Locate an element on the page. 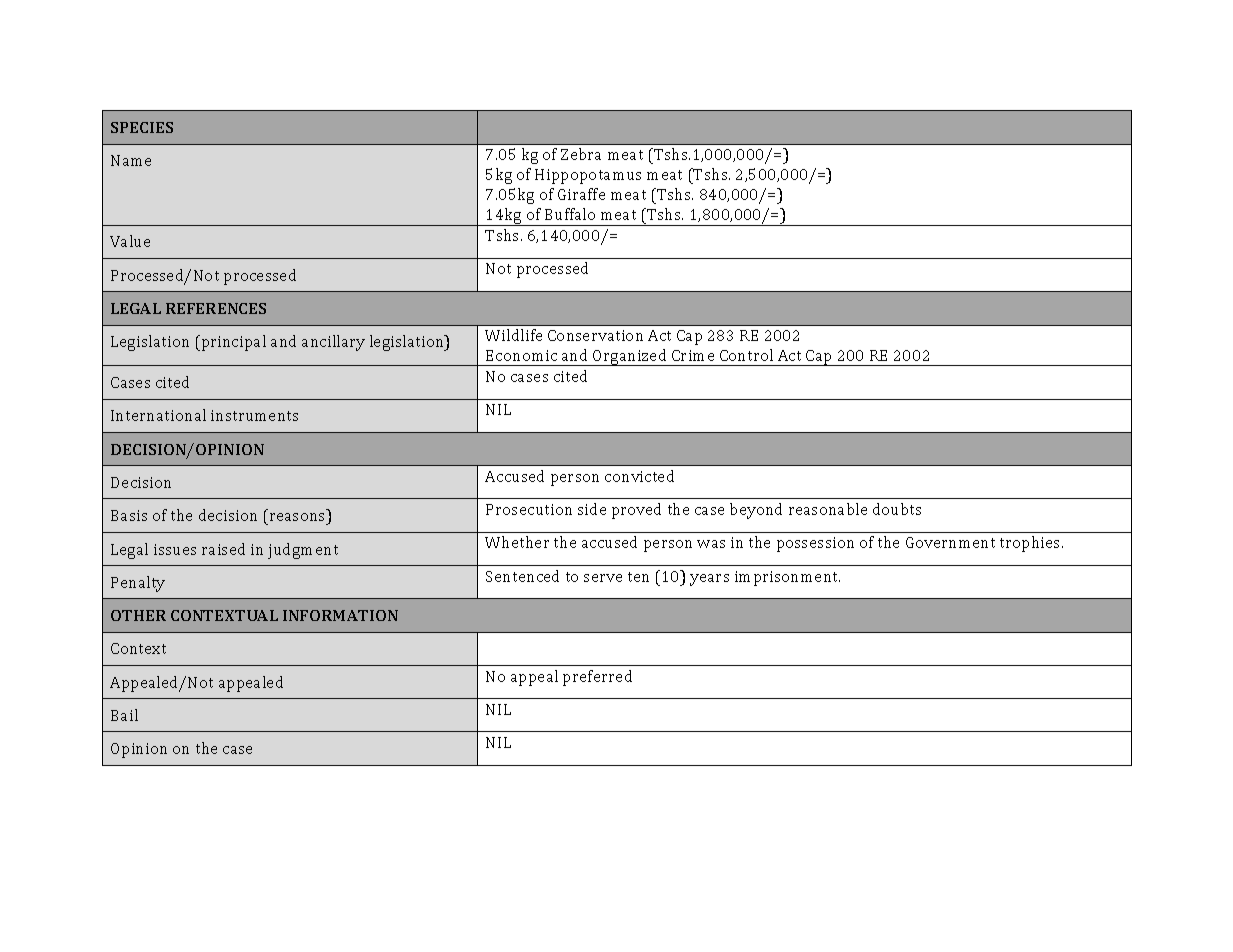  principal is located at coordinates (232, 343).
